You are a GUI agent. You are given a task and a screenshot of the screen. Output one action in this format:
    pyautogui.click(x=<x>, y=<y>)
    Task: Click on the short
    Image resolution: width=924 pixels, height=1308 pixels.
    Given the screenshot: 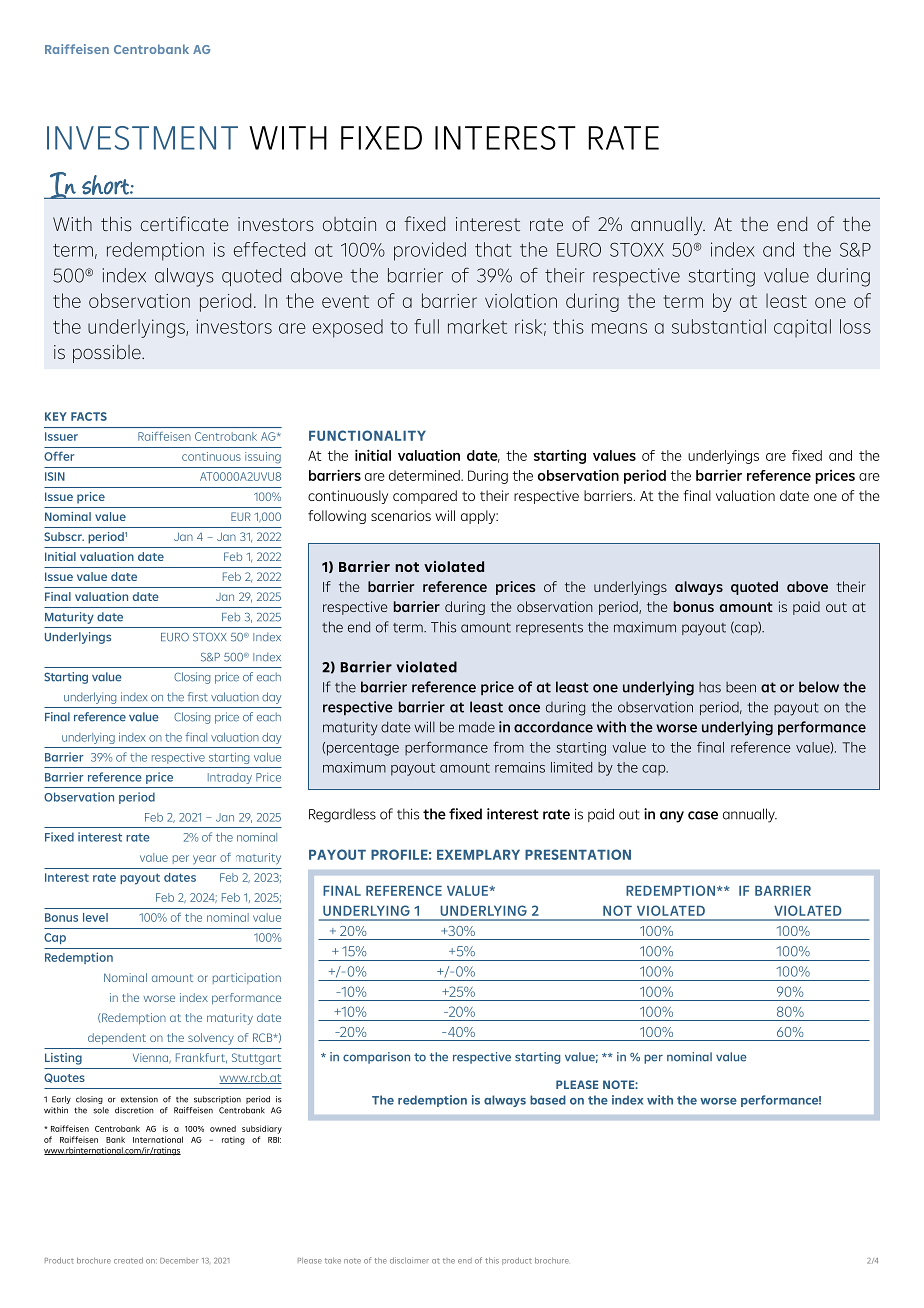 What is the action you would take?
    pyautogui.click(x=106, y=185)
